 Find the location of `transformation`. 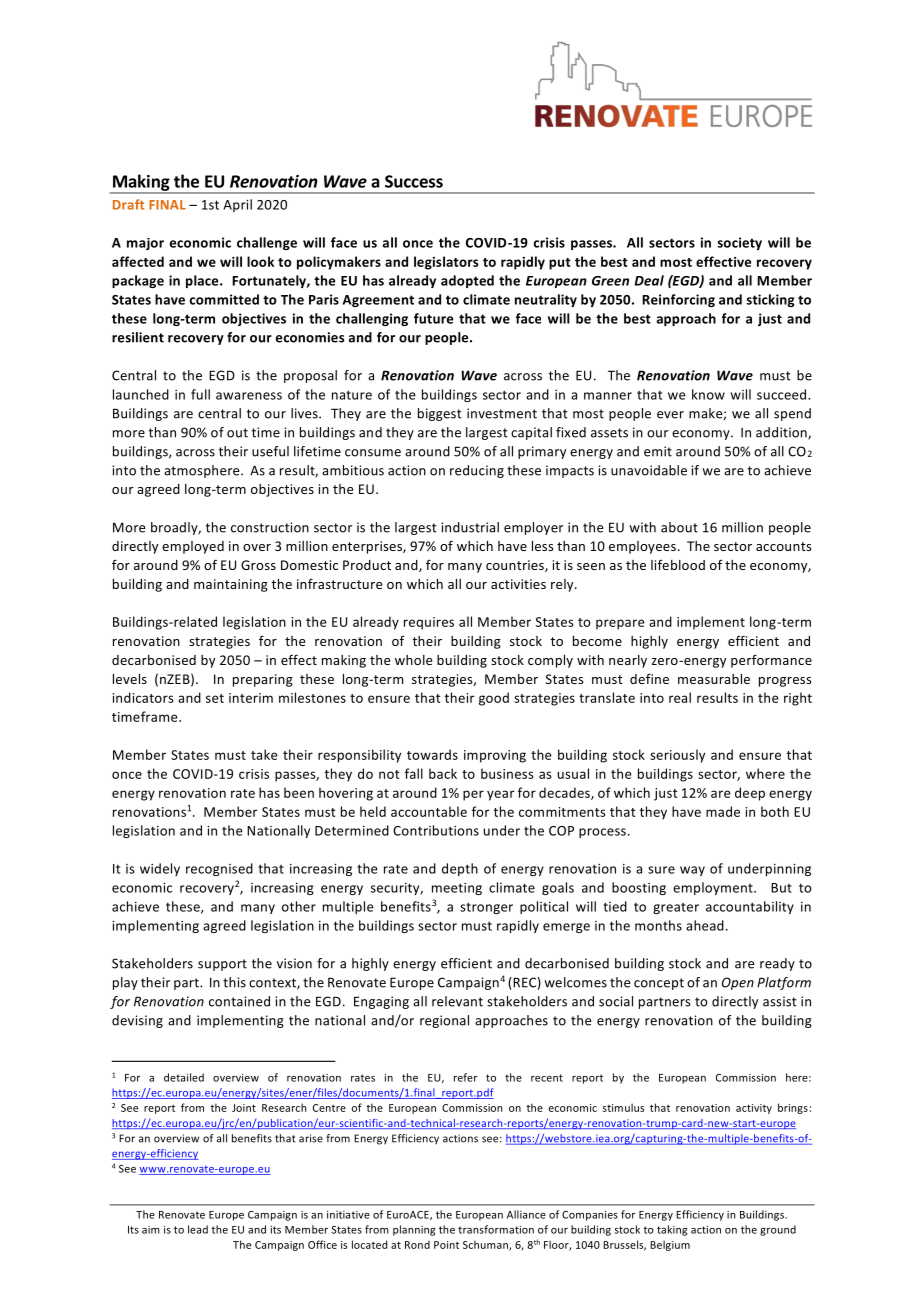

transformation is located at coordinates (496, 1229).
